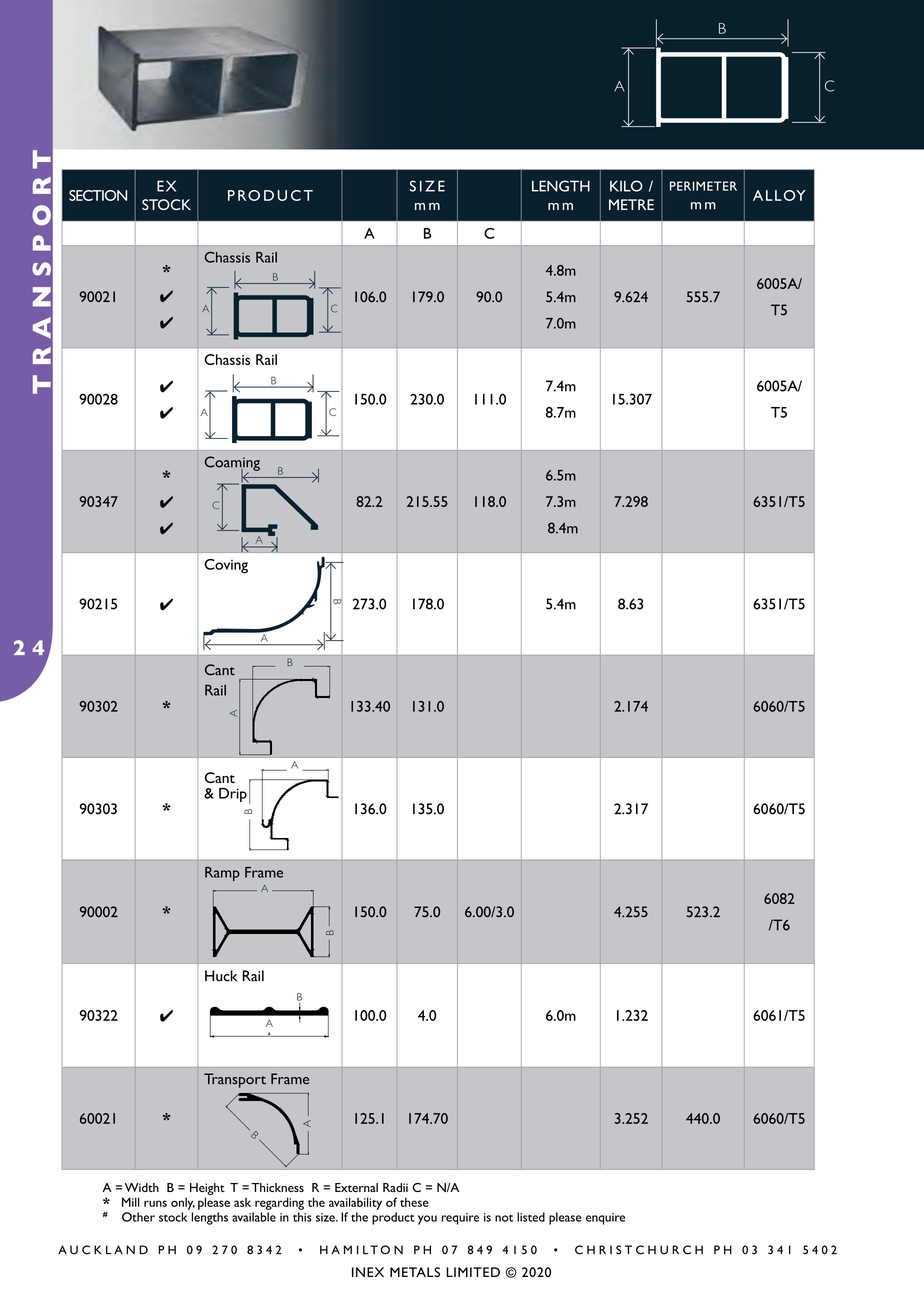  Describe the element at coordinates (142, 1187) in the screenshot. I see `Width` at that location.
